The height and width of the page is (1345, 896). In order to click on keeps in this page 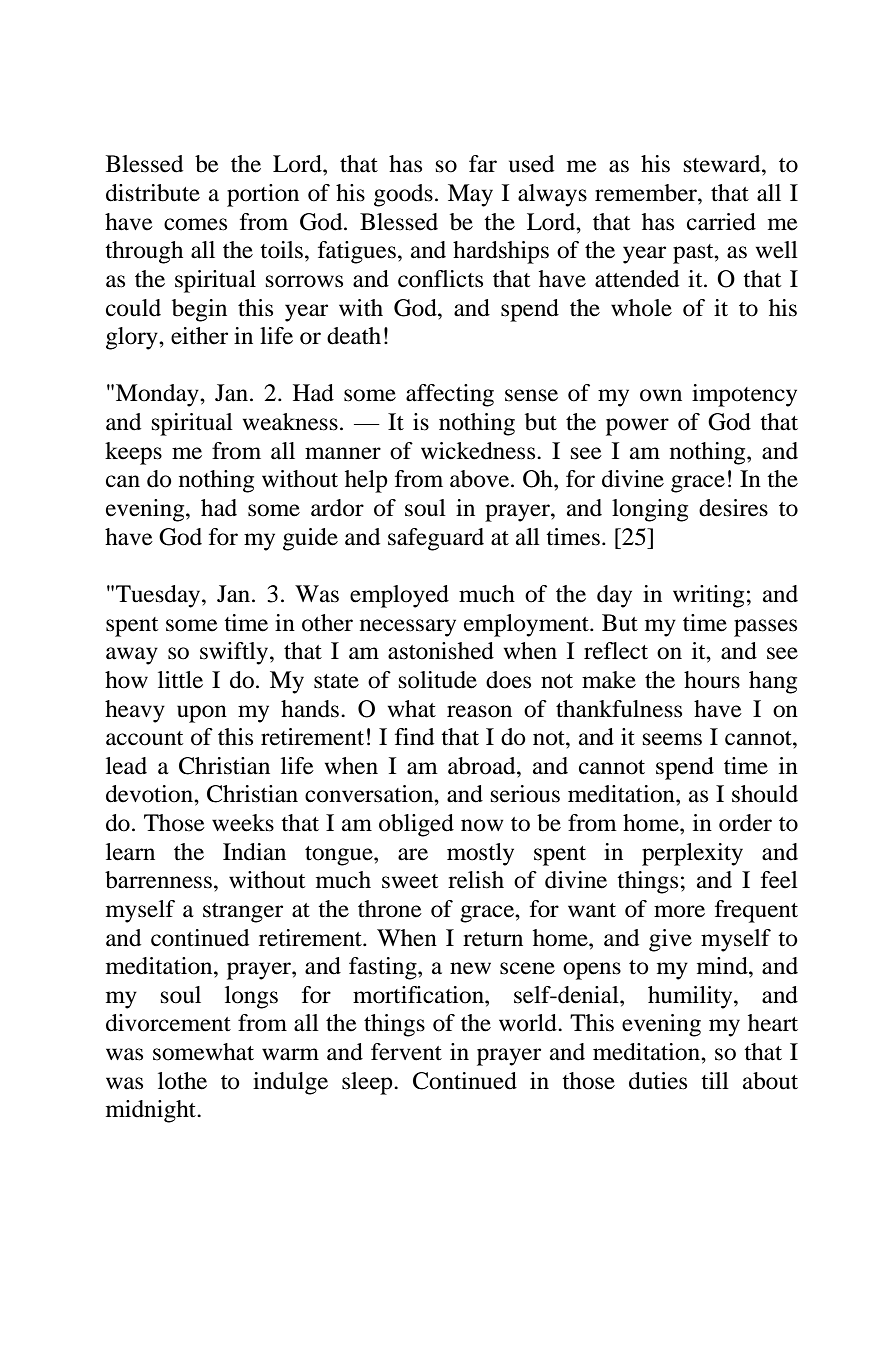, I will do `click(133, 453)`.
